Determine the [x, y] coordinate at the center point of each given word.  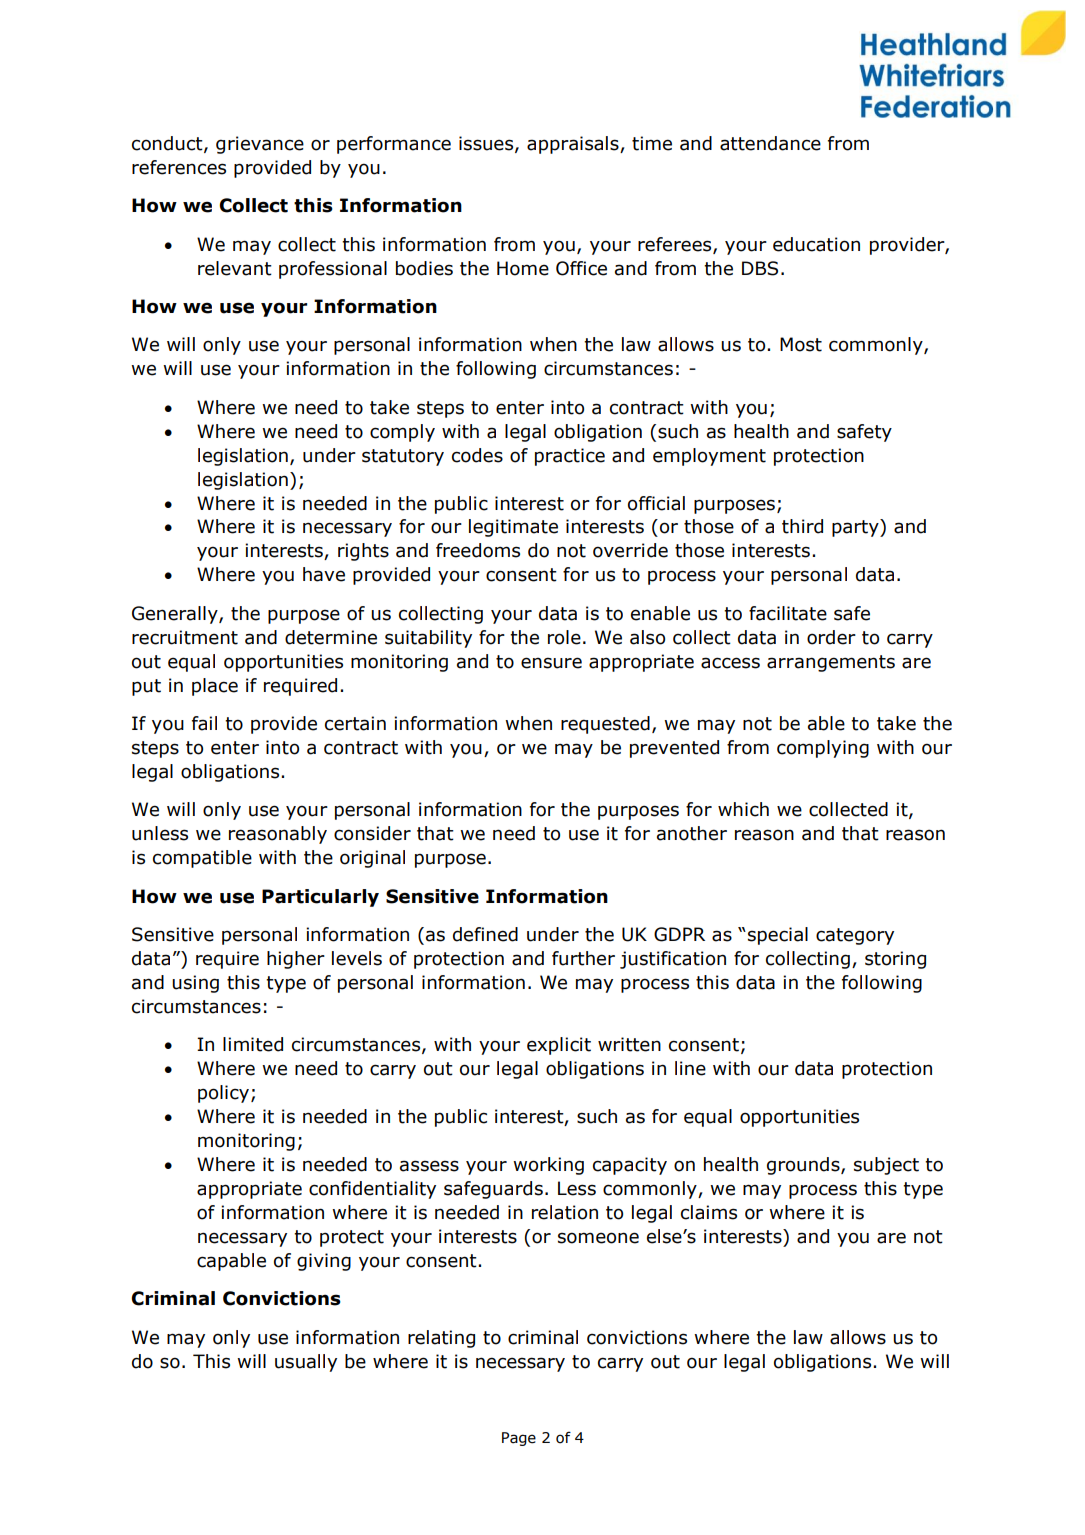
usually [306, 1363]
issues [487, 144]
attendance [770, 143]
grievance [260, 145]
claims [709, 1212]
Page [519, 1439]
